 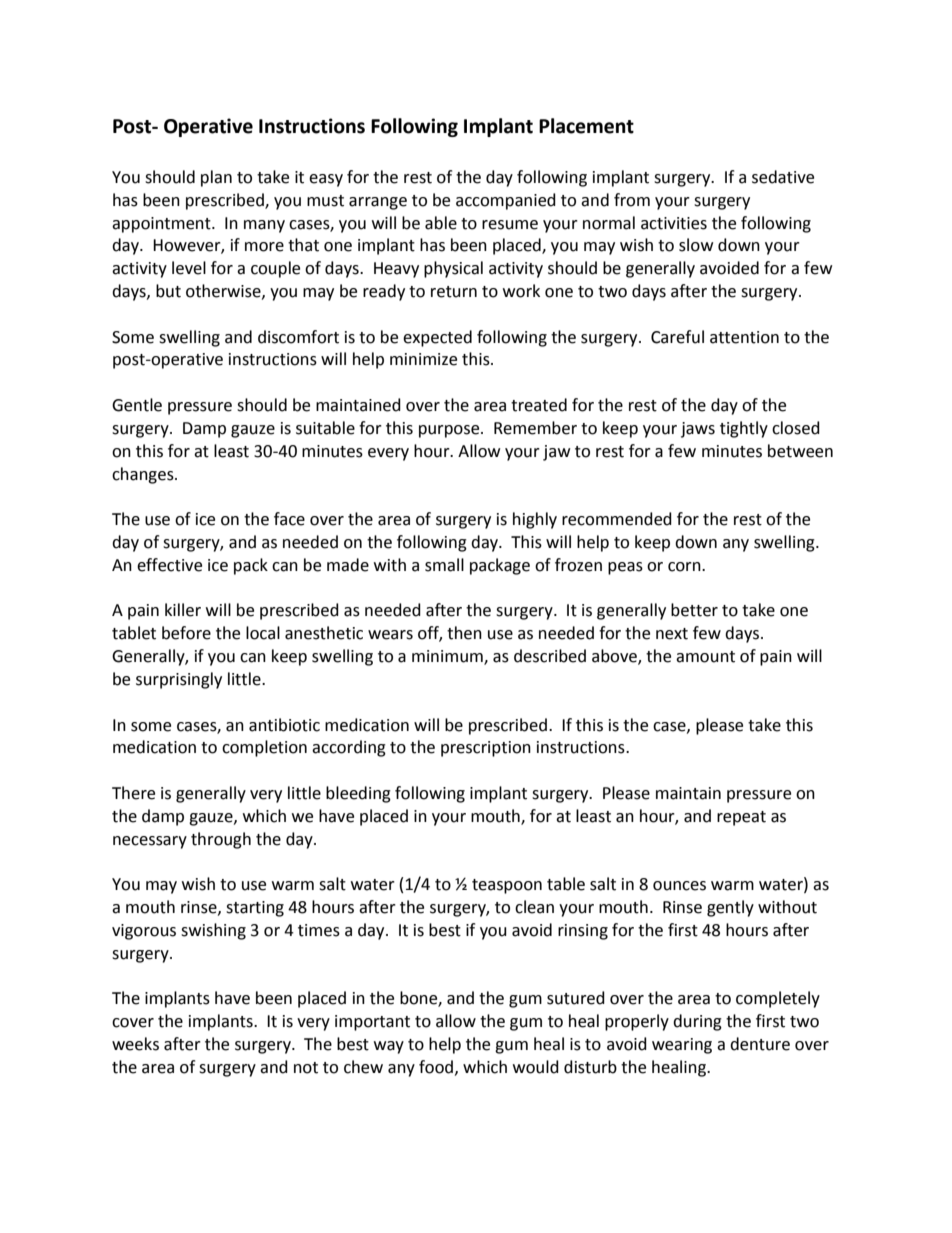 I want to click on jaws, so click(x=698, y=430).
